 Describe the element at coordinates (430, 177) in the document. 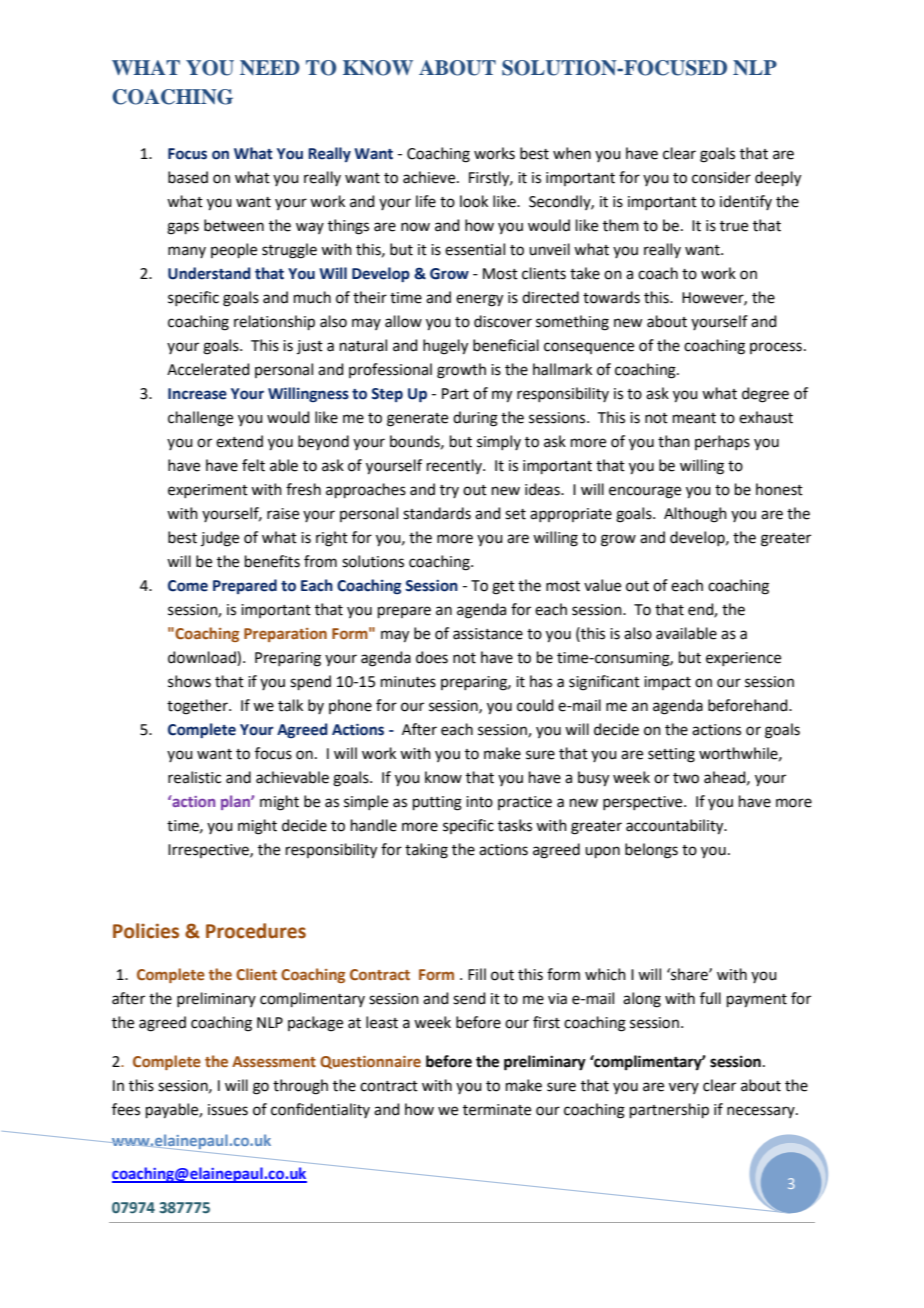

I see `achieve` at that location.
